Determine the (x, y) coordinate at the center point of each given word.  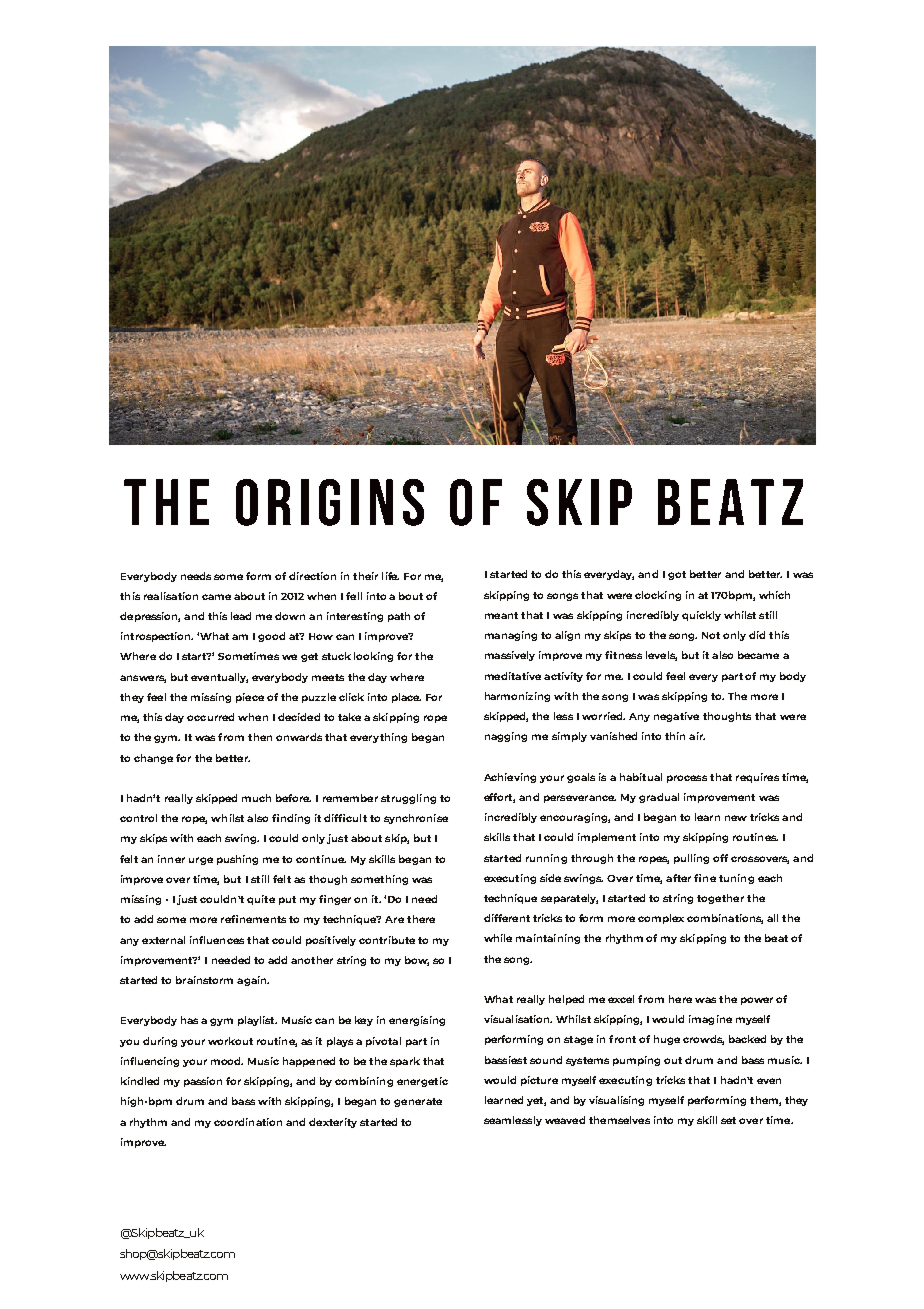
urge (201, 861)
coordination (248, 1122)
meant (501, 615)
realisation (171, 596)
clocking (658, 596)
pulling (691, 859)
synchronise (416, 819)
